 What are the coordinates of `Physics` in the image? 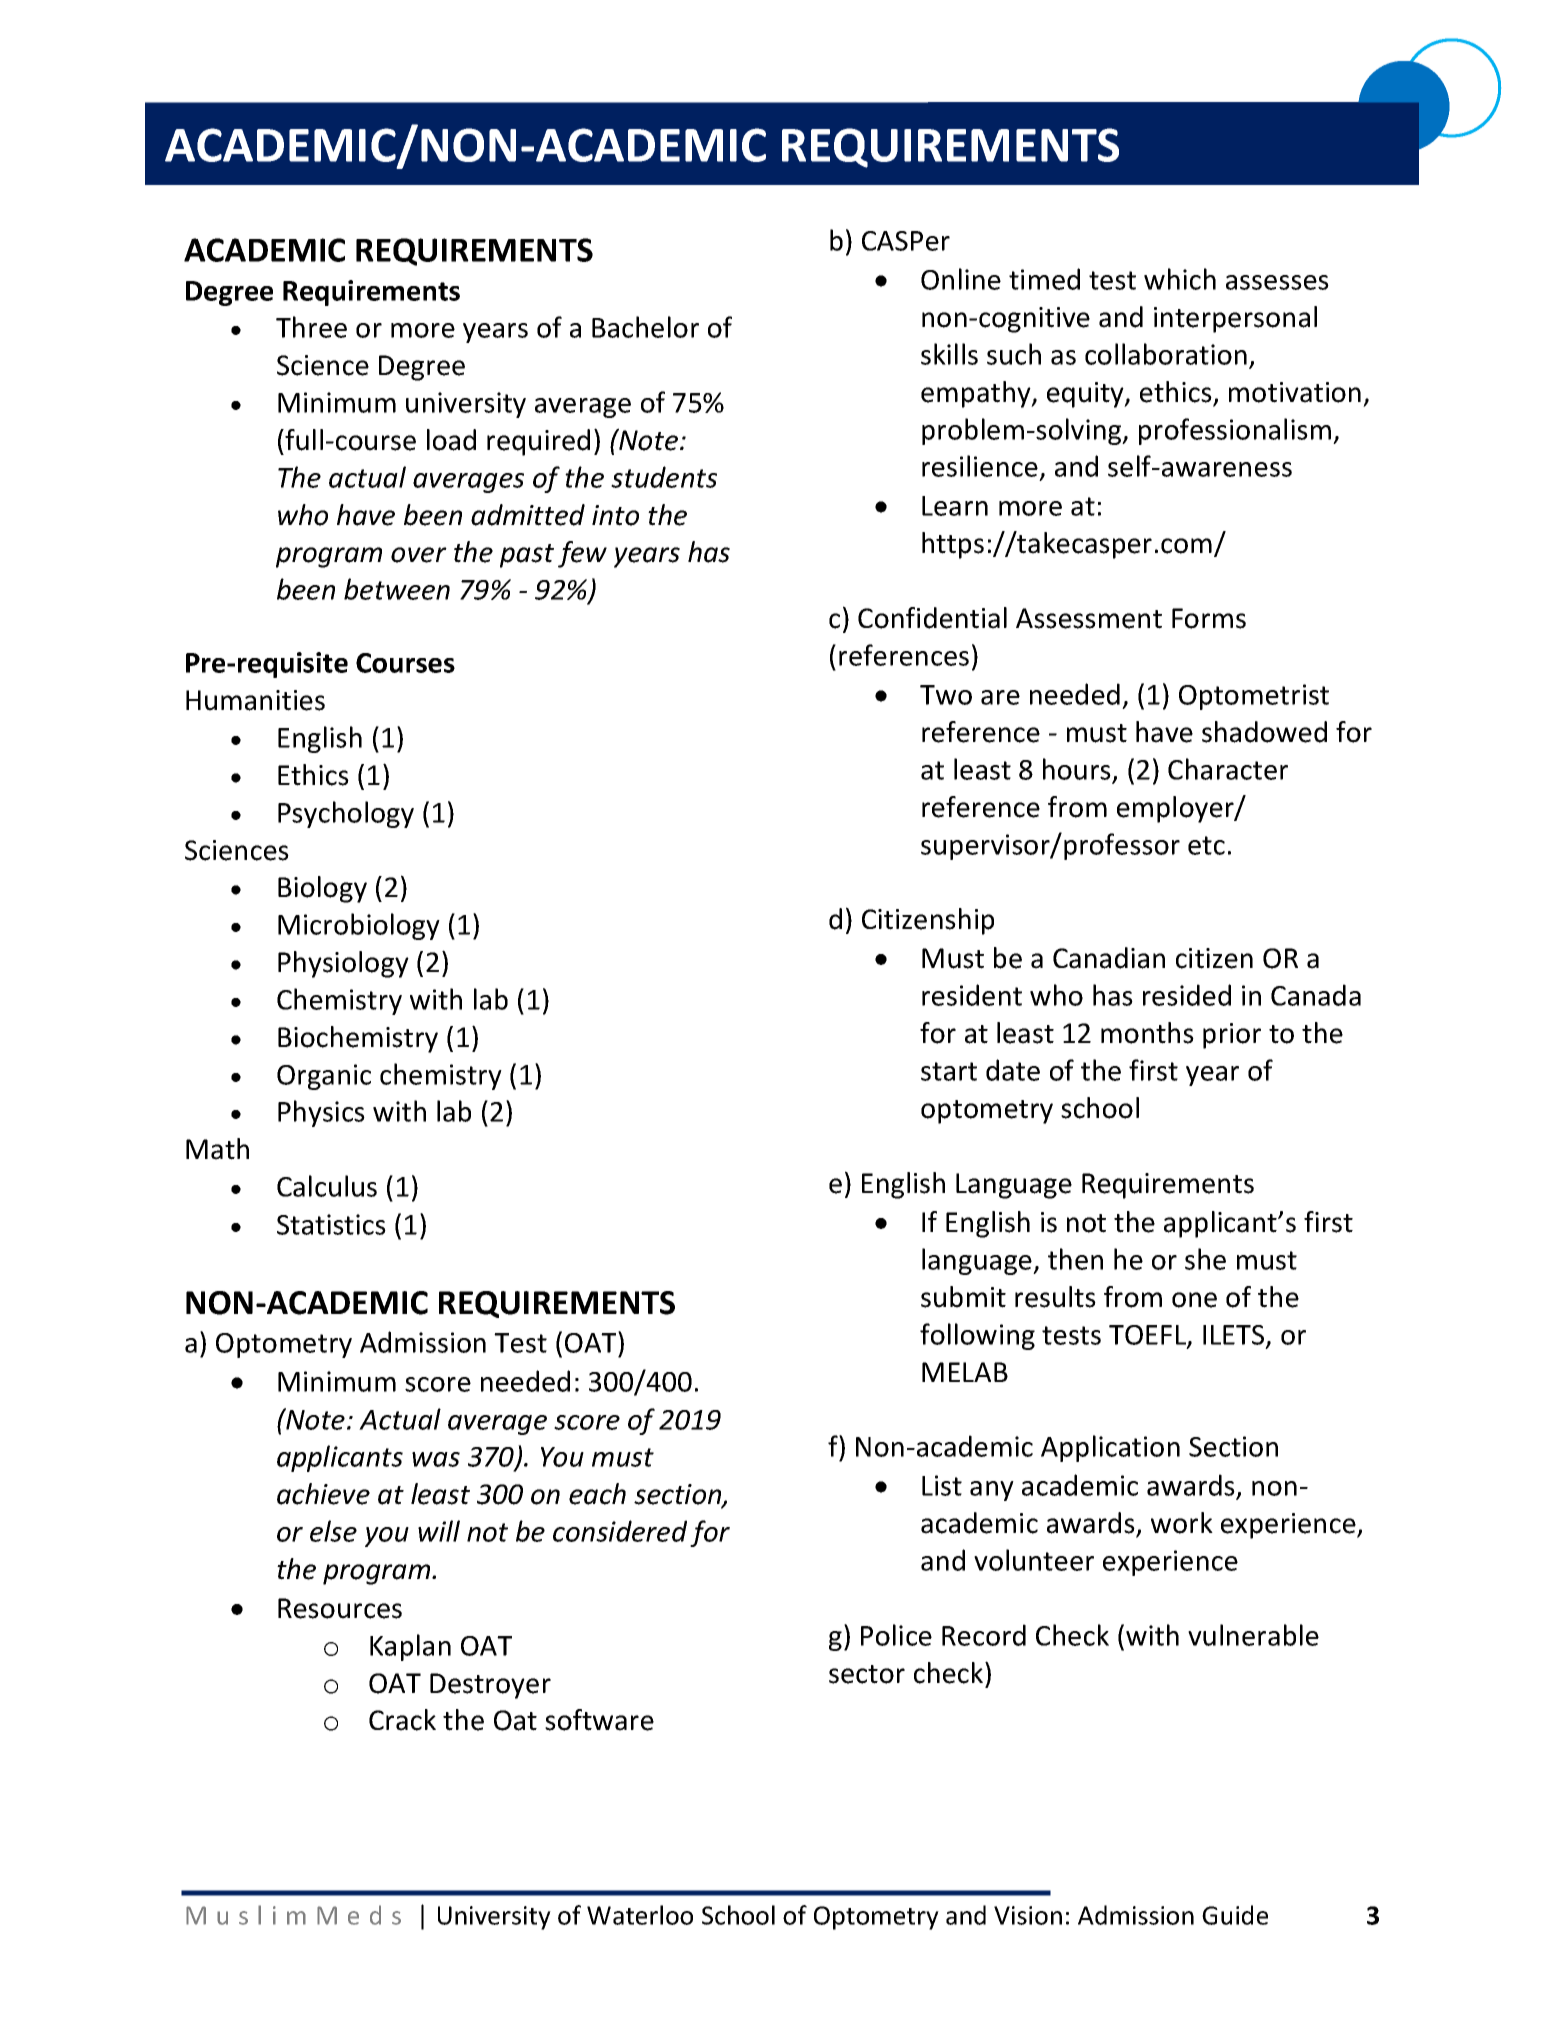 It's located at (321, 1113).
